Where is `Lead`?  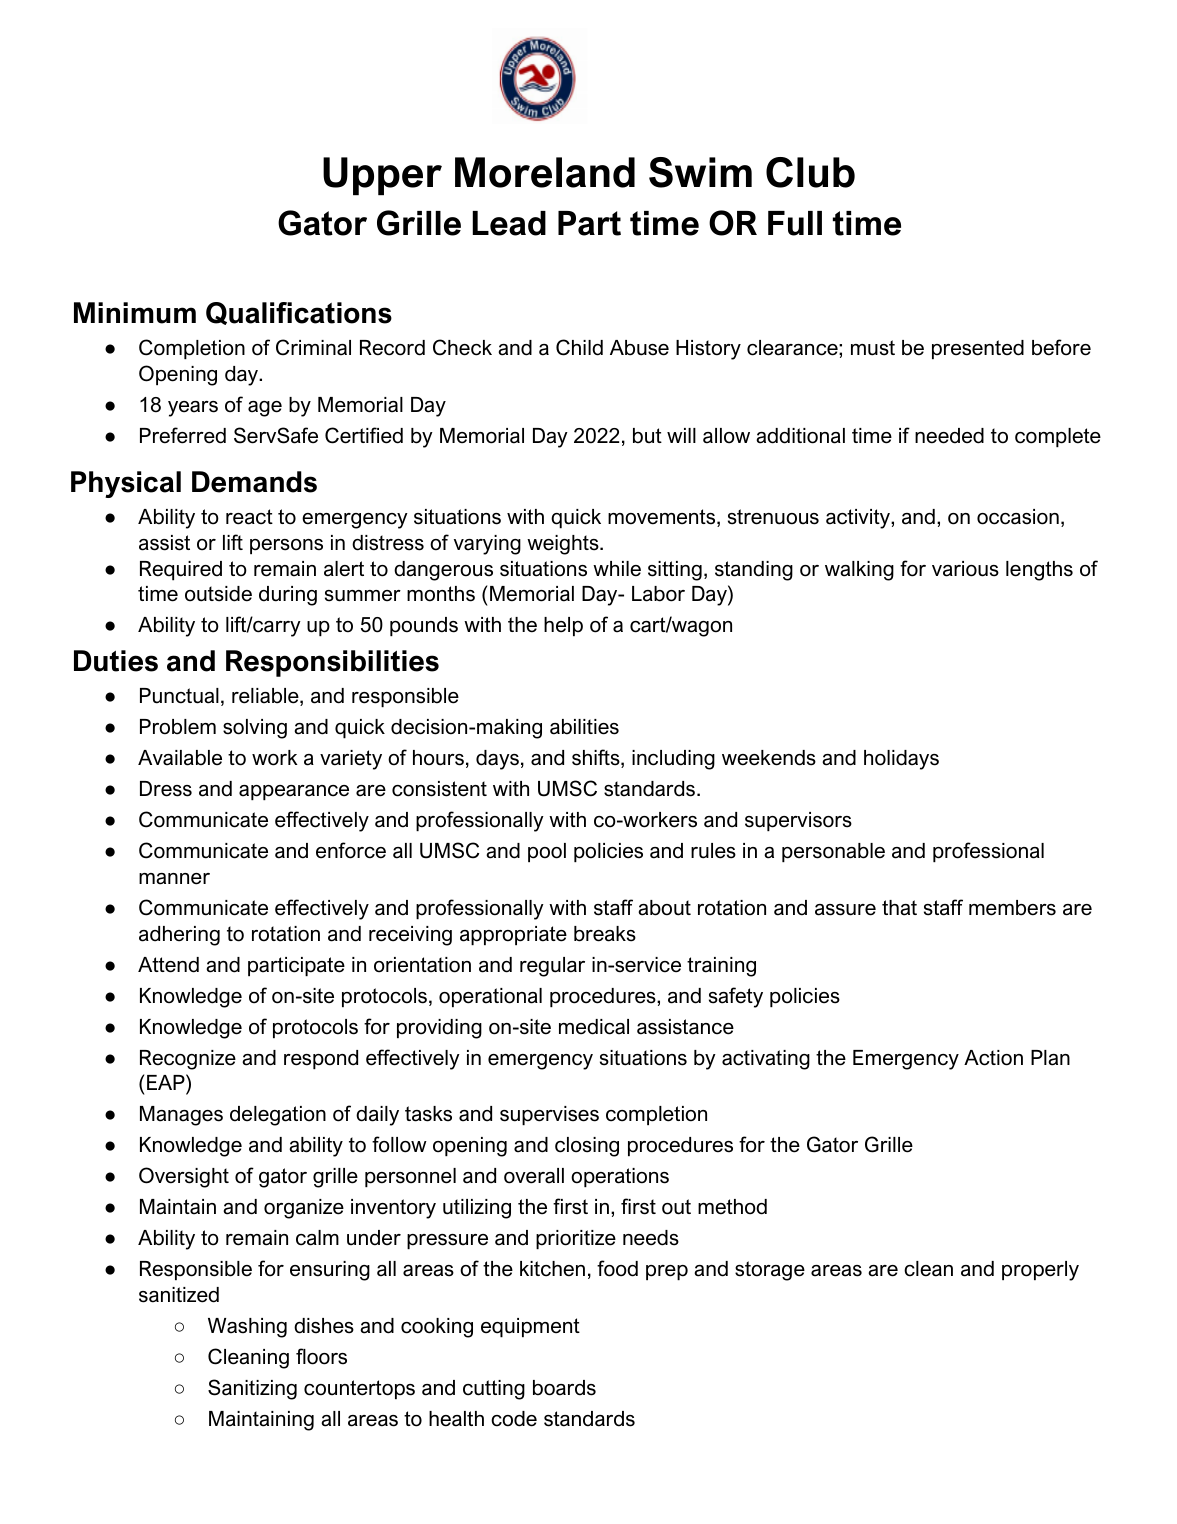
Lead is located at coordinates (509, 223).
